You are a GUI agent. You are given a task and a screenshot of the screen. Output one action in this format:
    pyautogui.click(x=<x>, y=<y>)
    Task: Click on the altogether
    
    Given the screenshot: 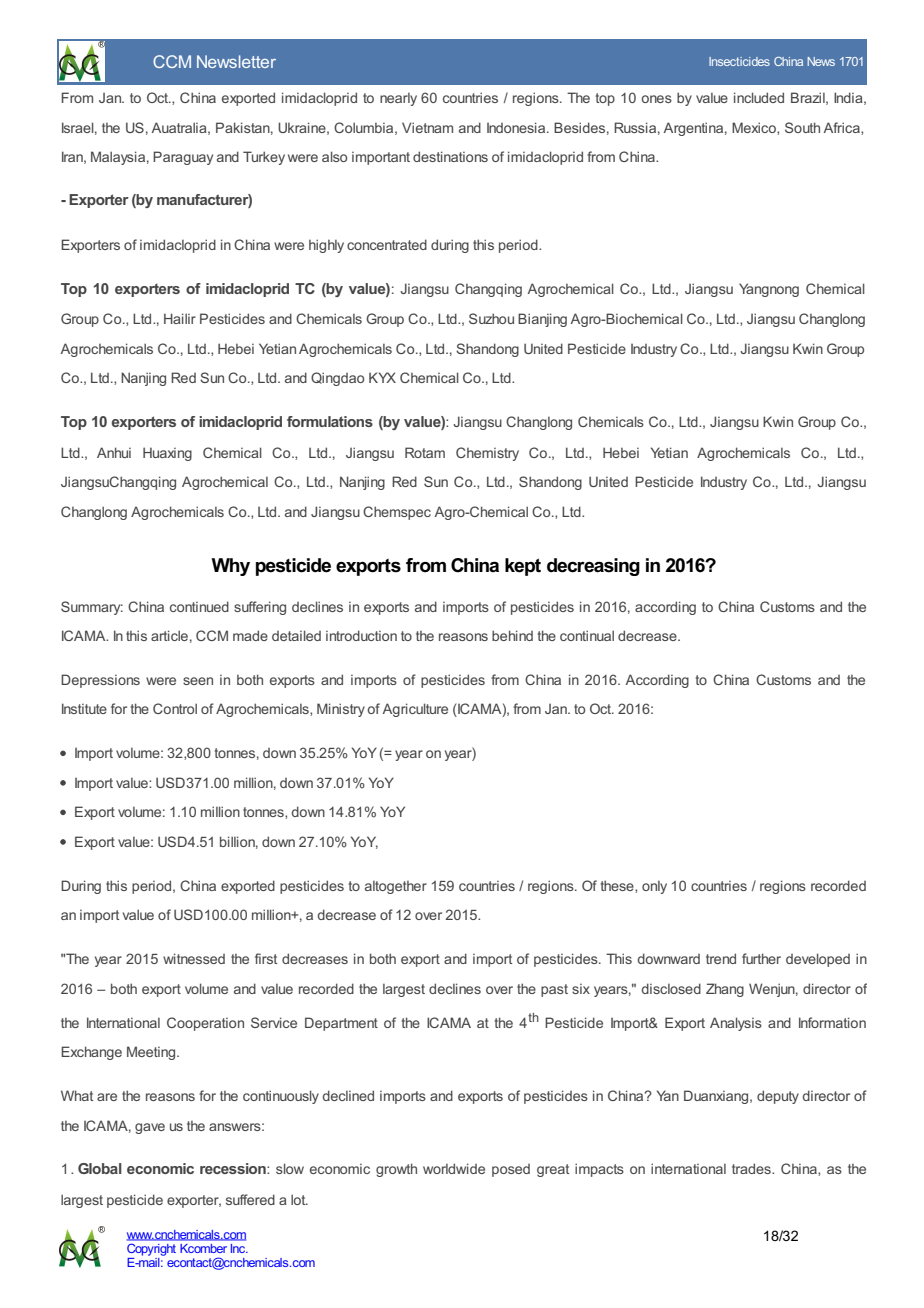 What is the action you would take?
    pyautogui.click(x=396, y=887)
